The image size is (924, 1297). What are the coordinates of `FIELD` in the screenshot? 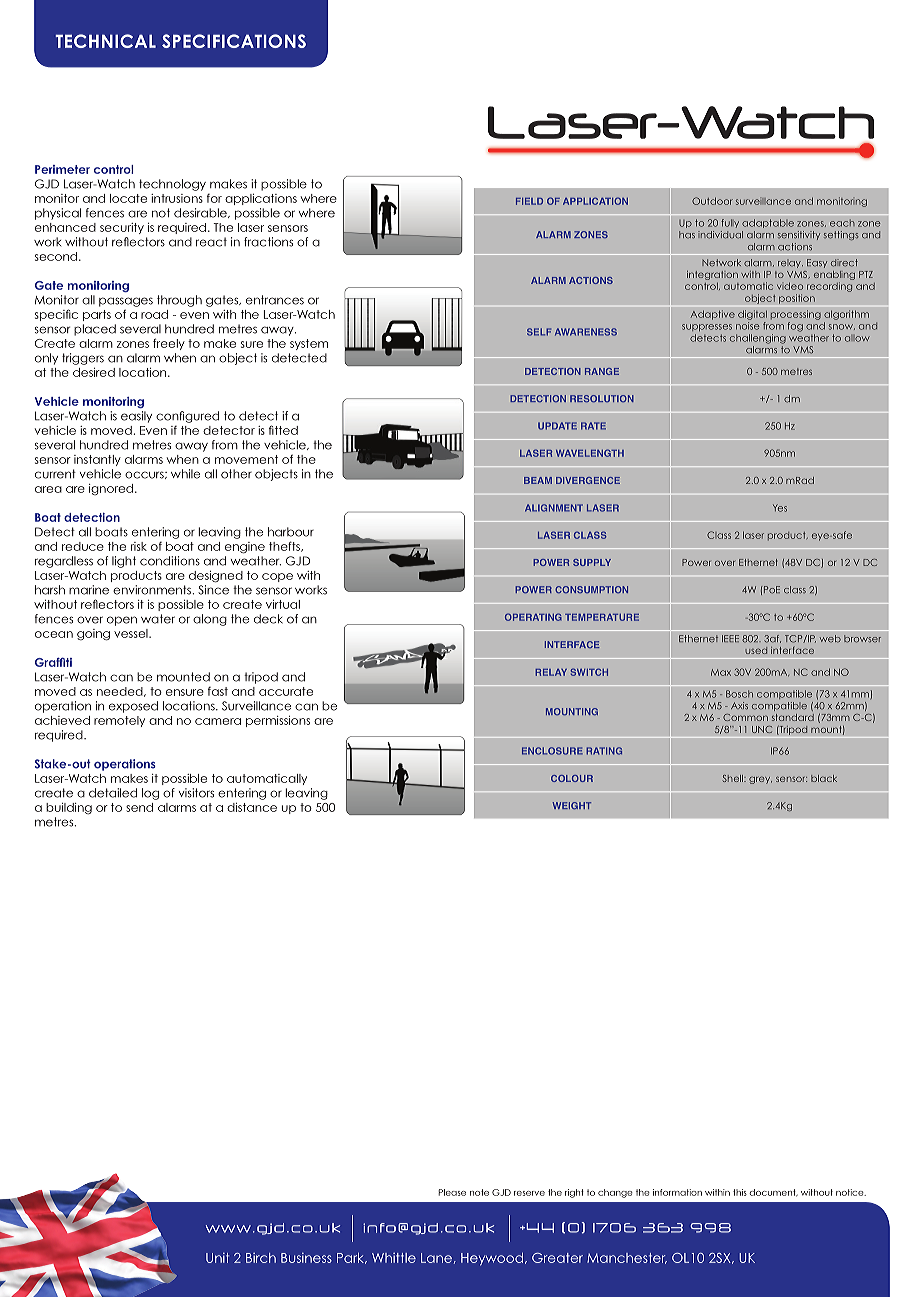 It's located at (529, 201).
